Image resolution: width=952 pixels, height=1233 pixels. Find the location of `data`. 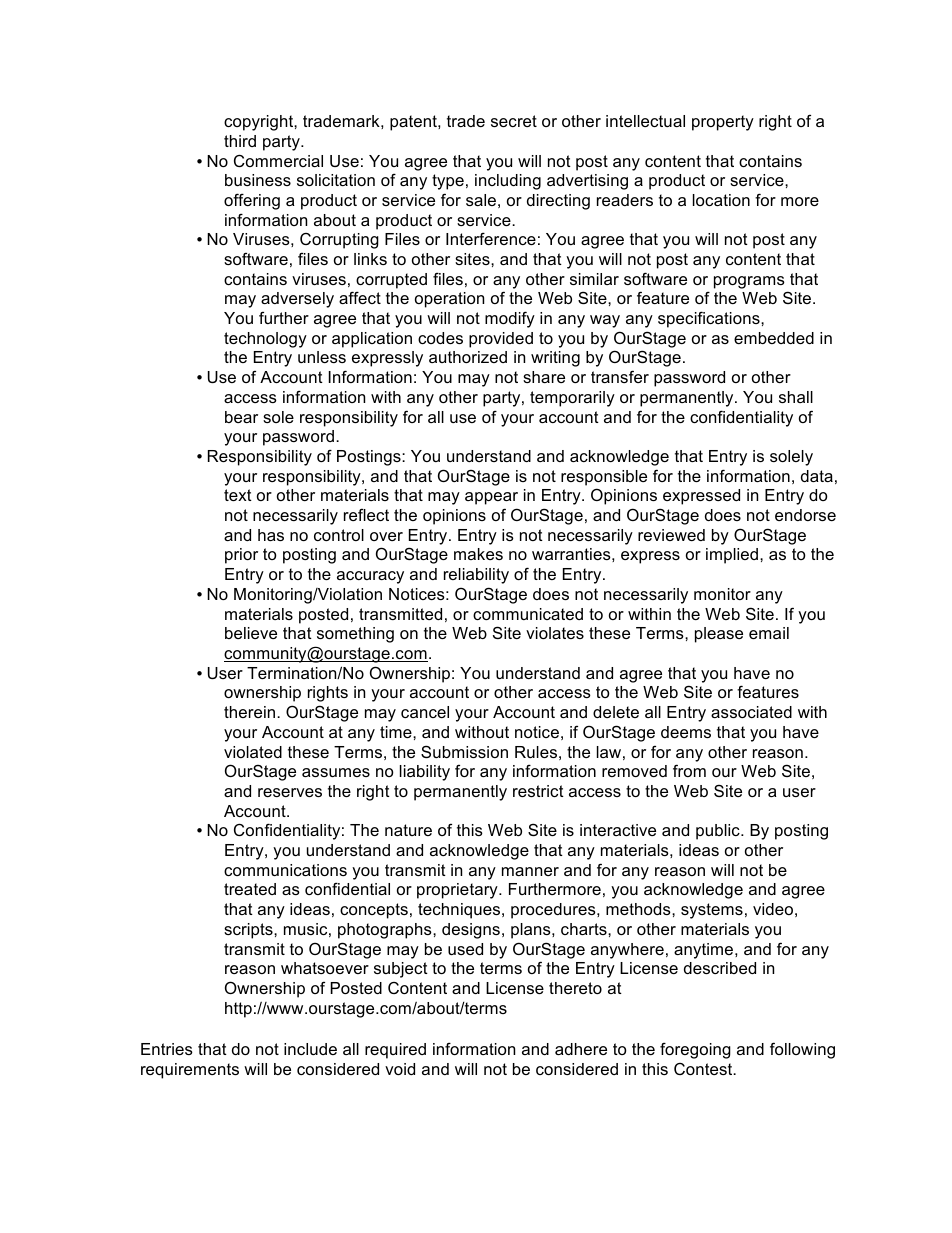

data is located at coordinates (817, 476).
